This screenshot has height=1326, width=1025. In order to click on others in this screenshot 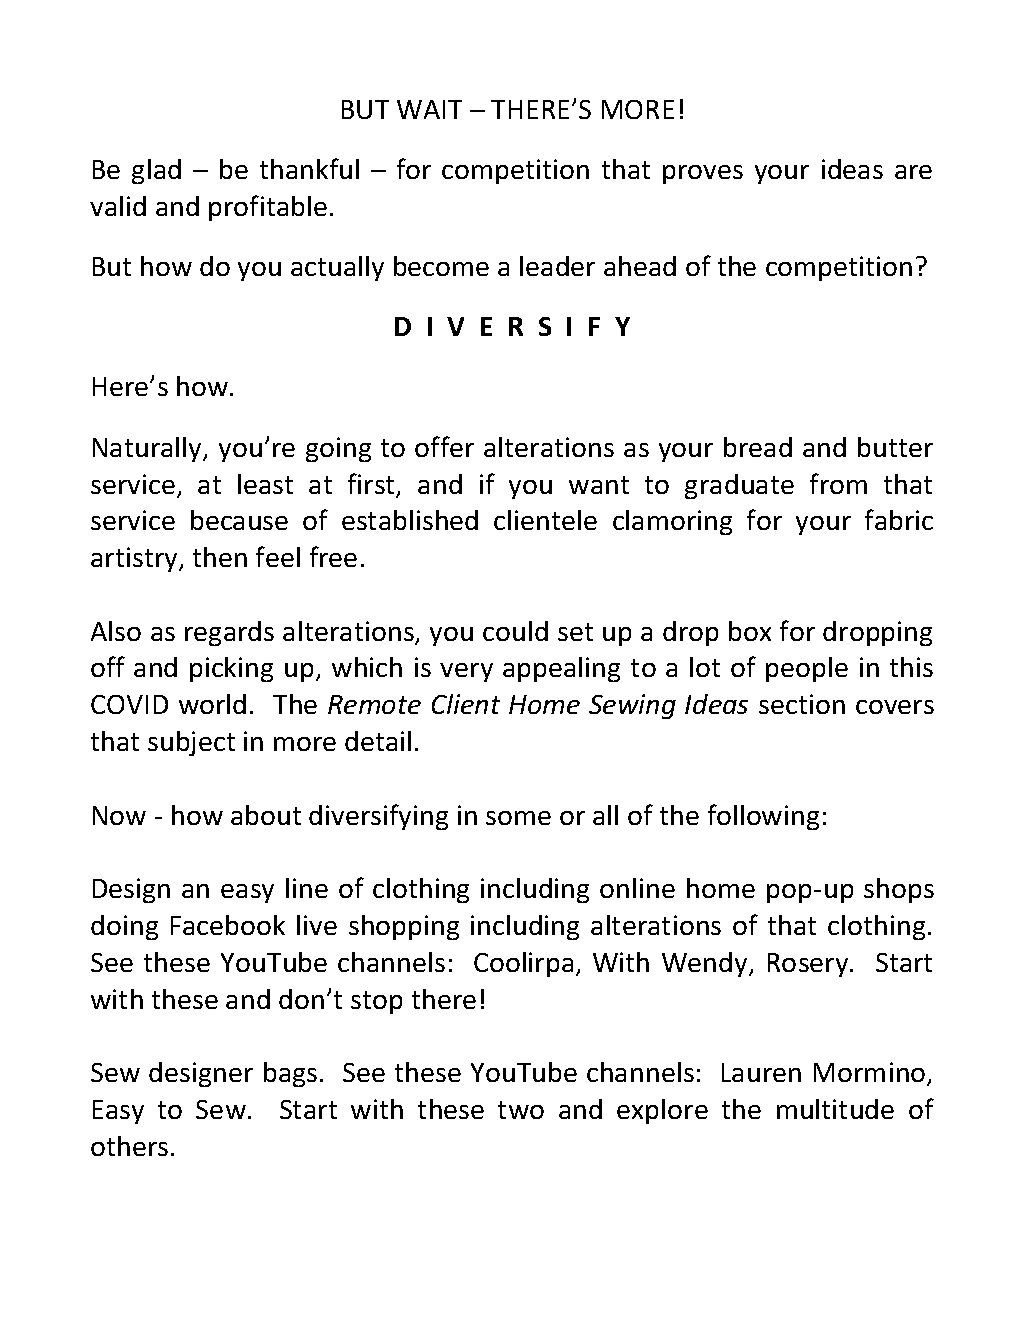, I will do `click(129, 1146)`.
